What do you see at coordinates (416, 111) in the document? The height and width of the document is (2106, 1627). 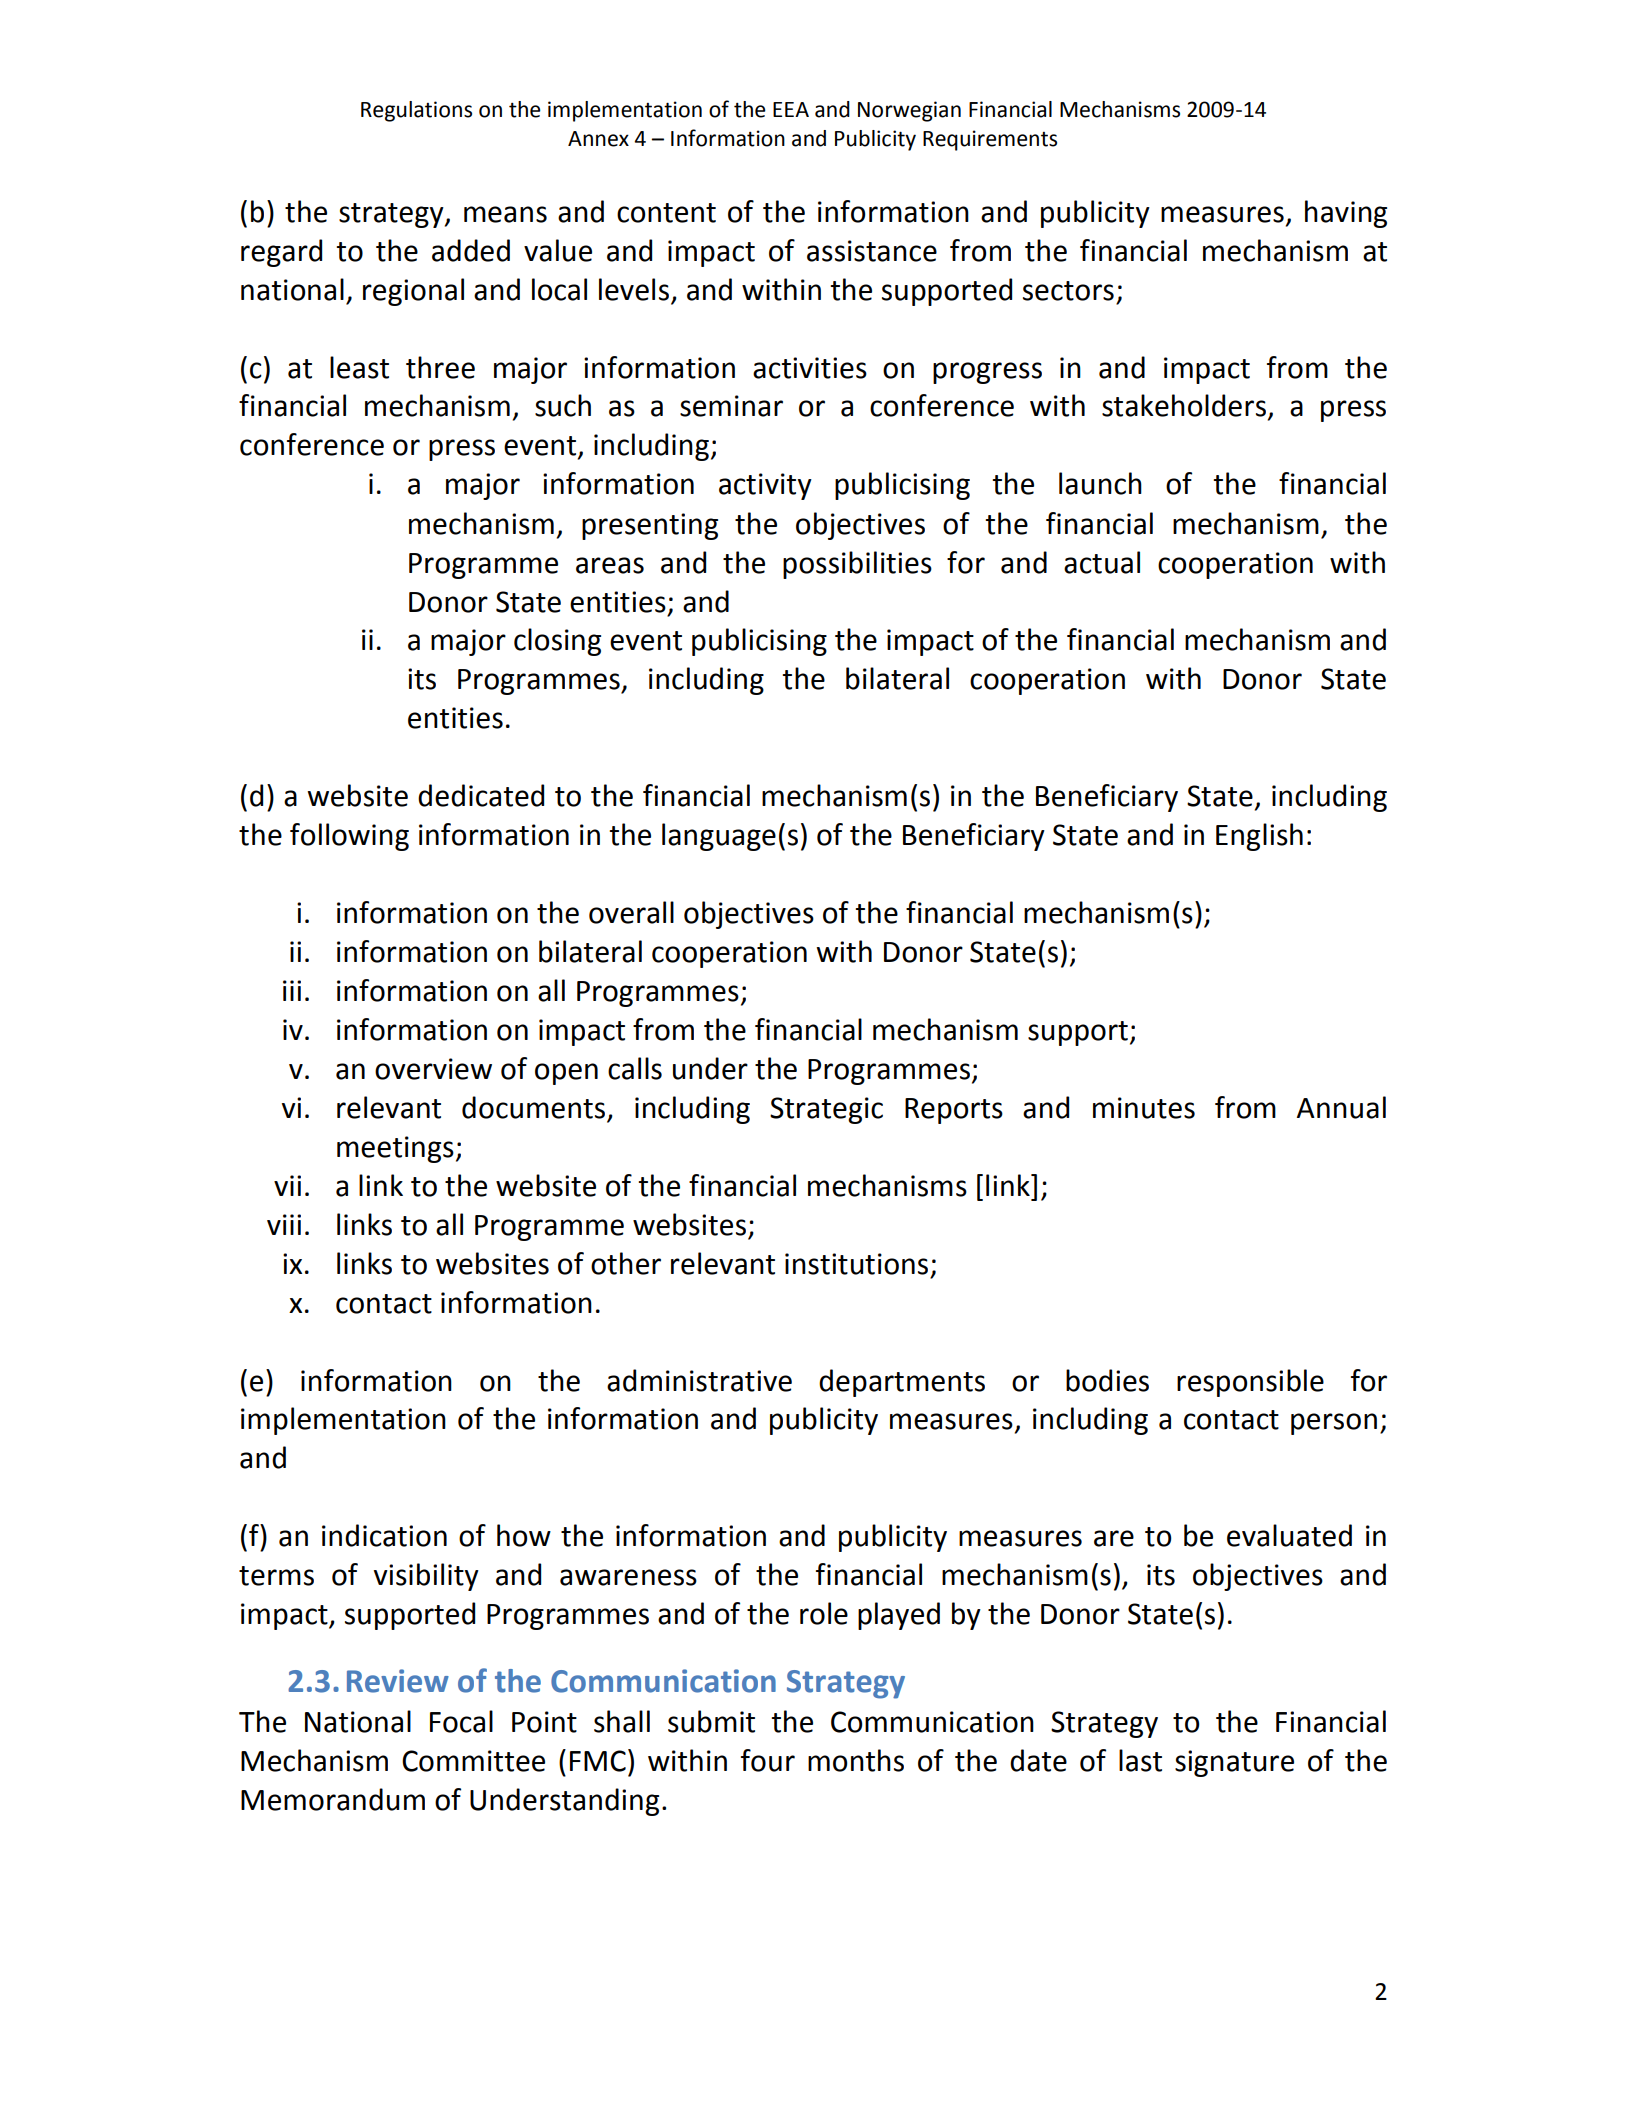 I see `Regulations` at bounding box center [416, 111].
